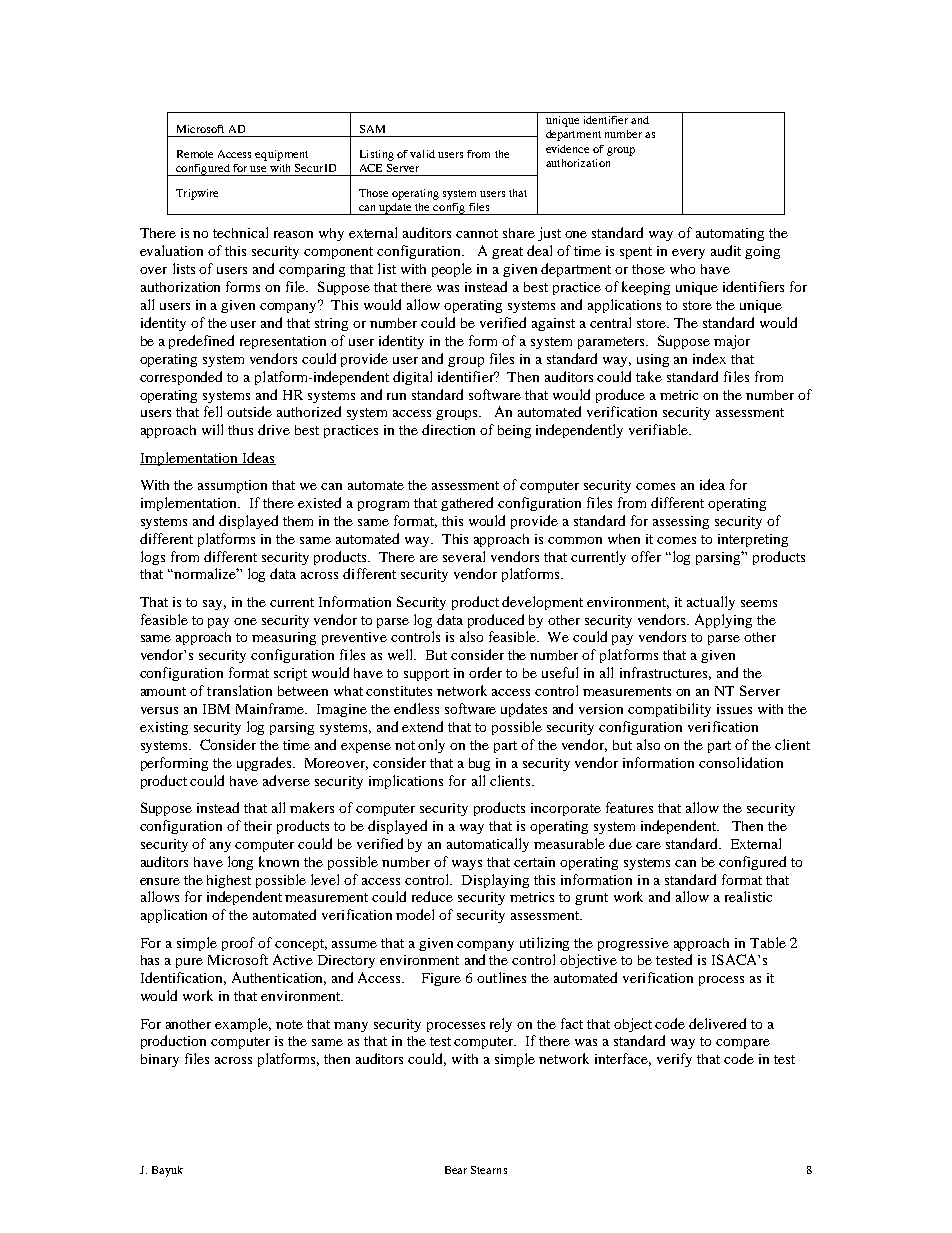 This image has height=1233, width=952. What do you see at coordinates (488, 845) in the image?
I see `automatically` at bounding box center [488, 845].
